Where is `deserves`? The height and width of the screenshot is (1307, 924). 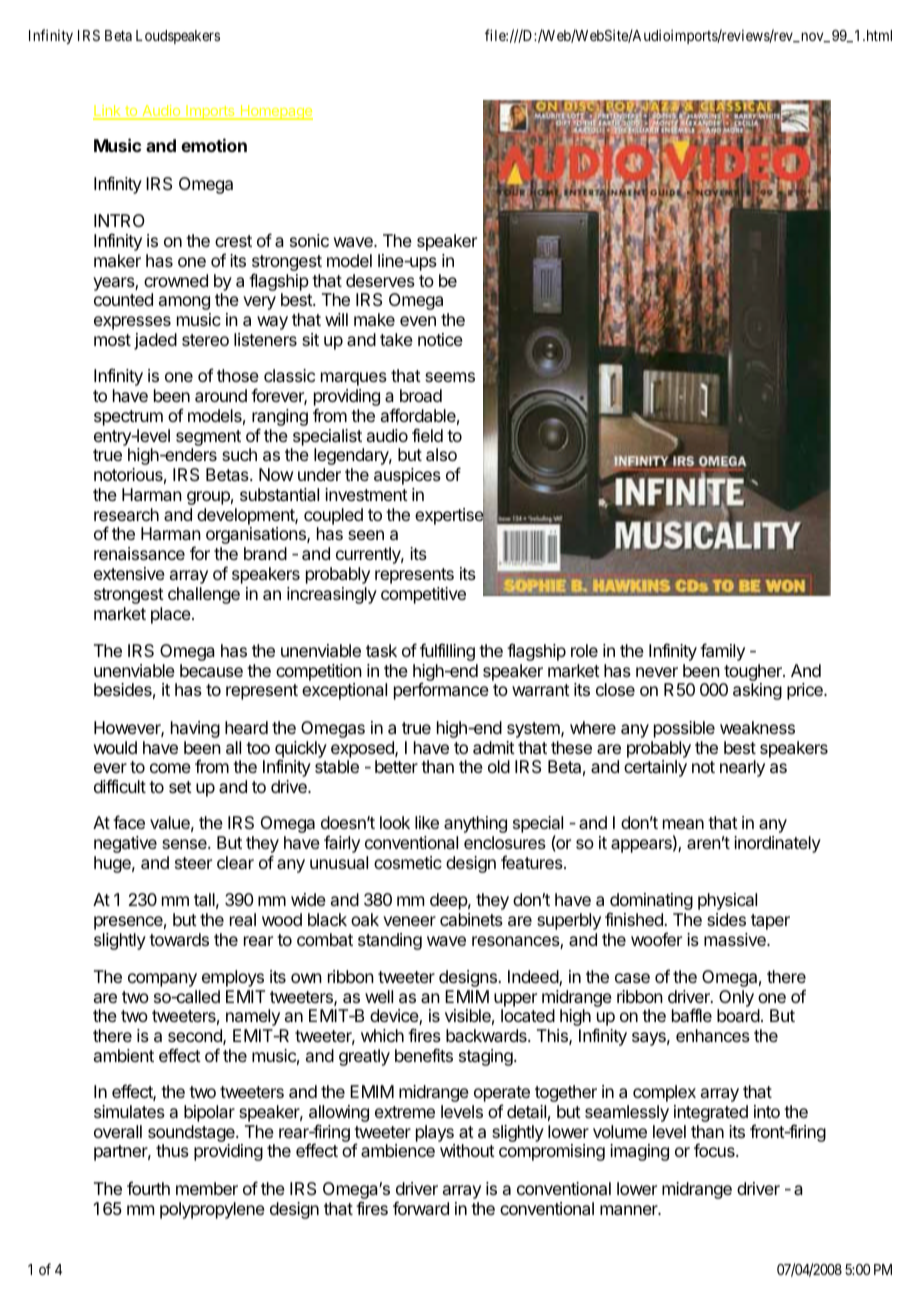
deserves is located at coordinates (380, 280).
